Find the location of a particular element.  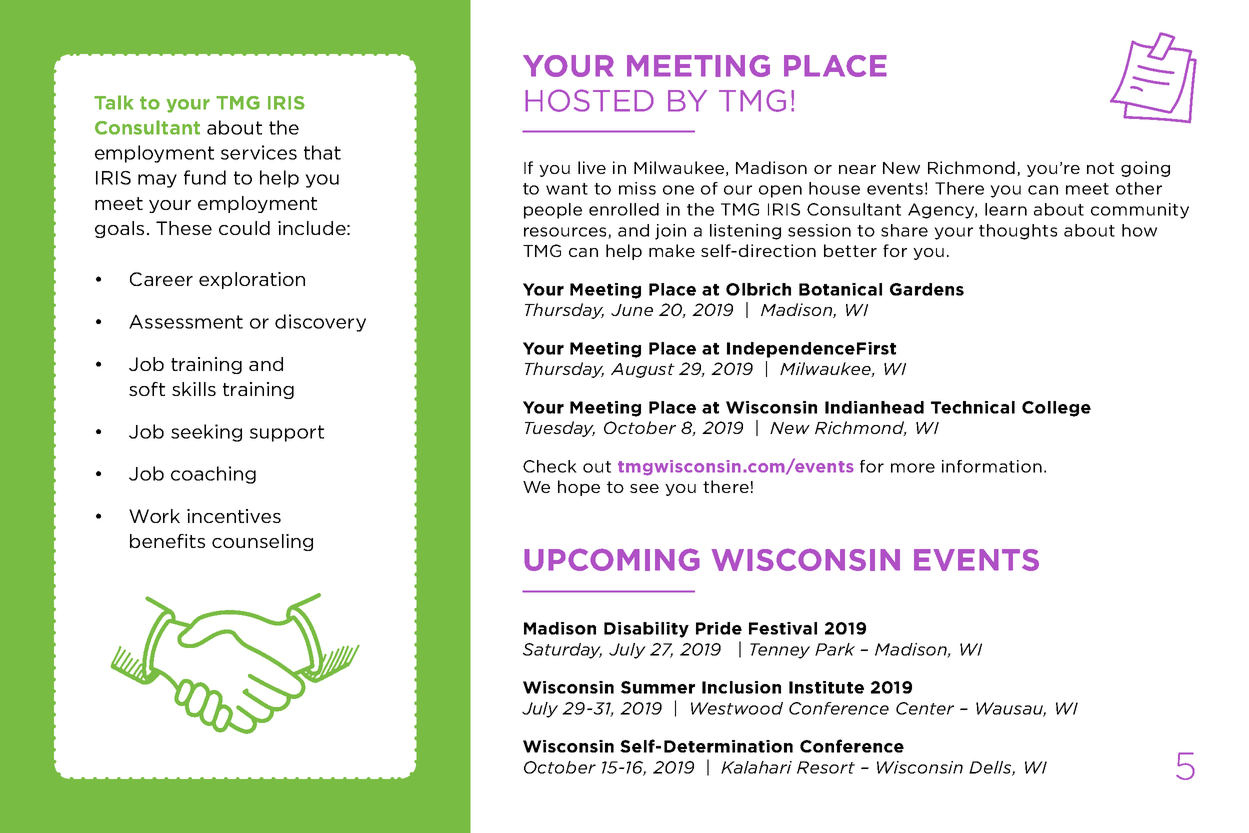

counseling is located at coordinates (262, 542).
